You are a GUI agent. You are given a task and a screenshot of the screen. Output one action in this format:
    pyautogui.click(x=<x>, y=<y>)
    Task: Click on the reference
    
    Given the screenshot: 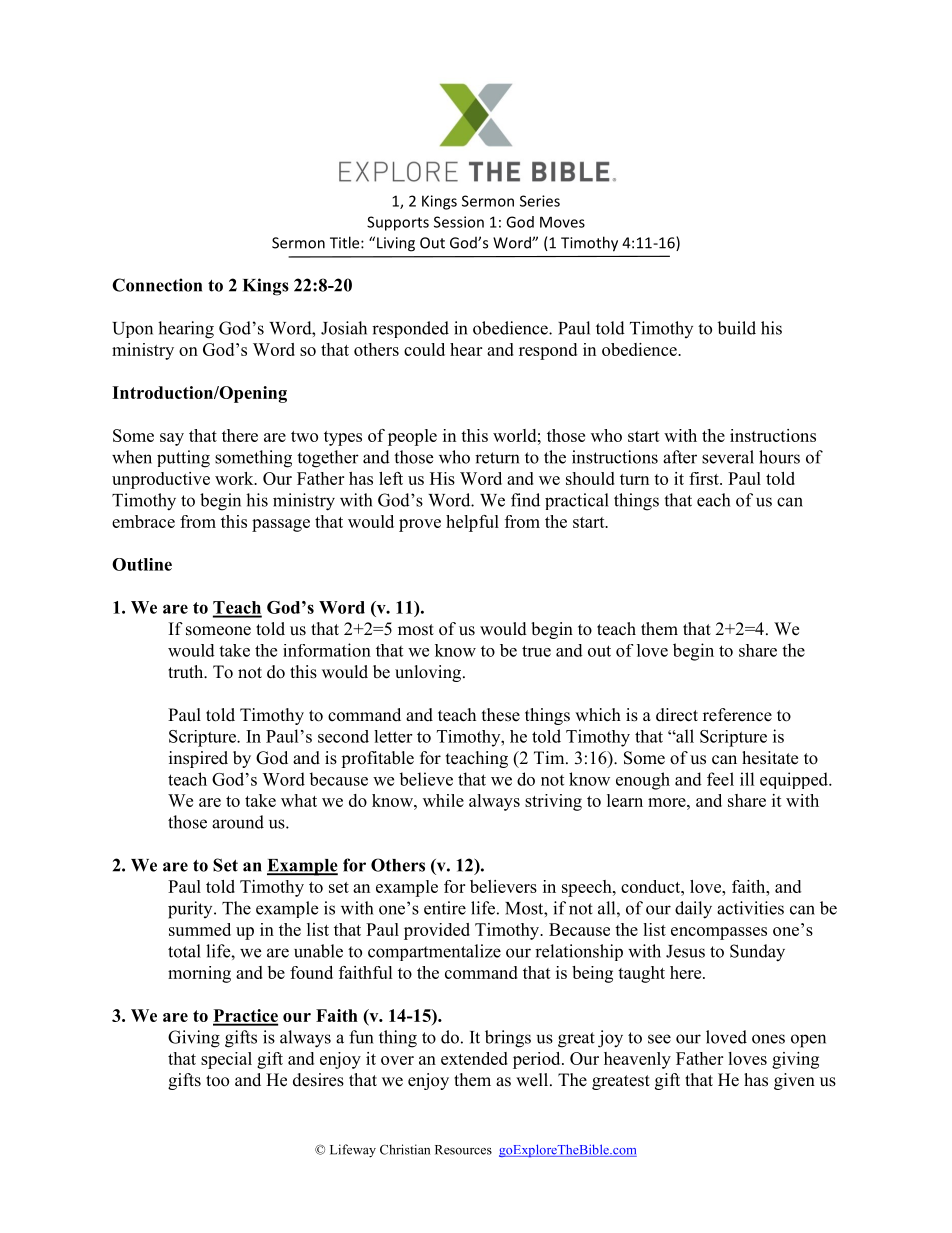 What is the action you would take?
    pyautogui.click(x=737, y=715)
